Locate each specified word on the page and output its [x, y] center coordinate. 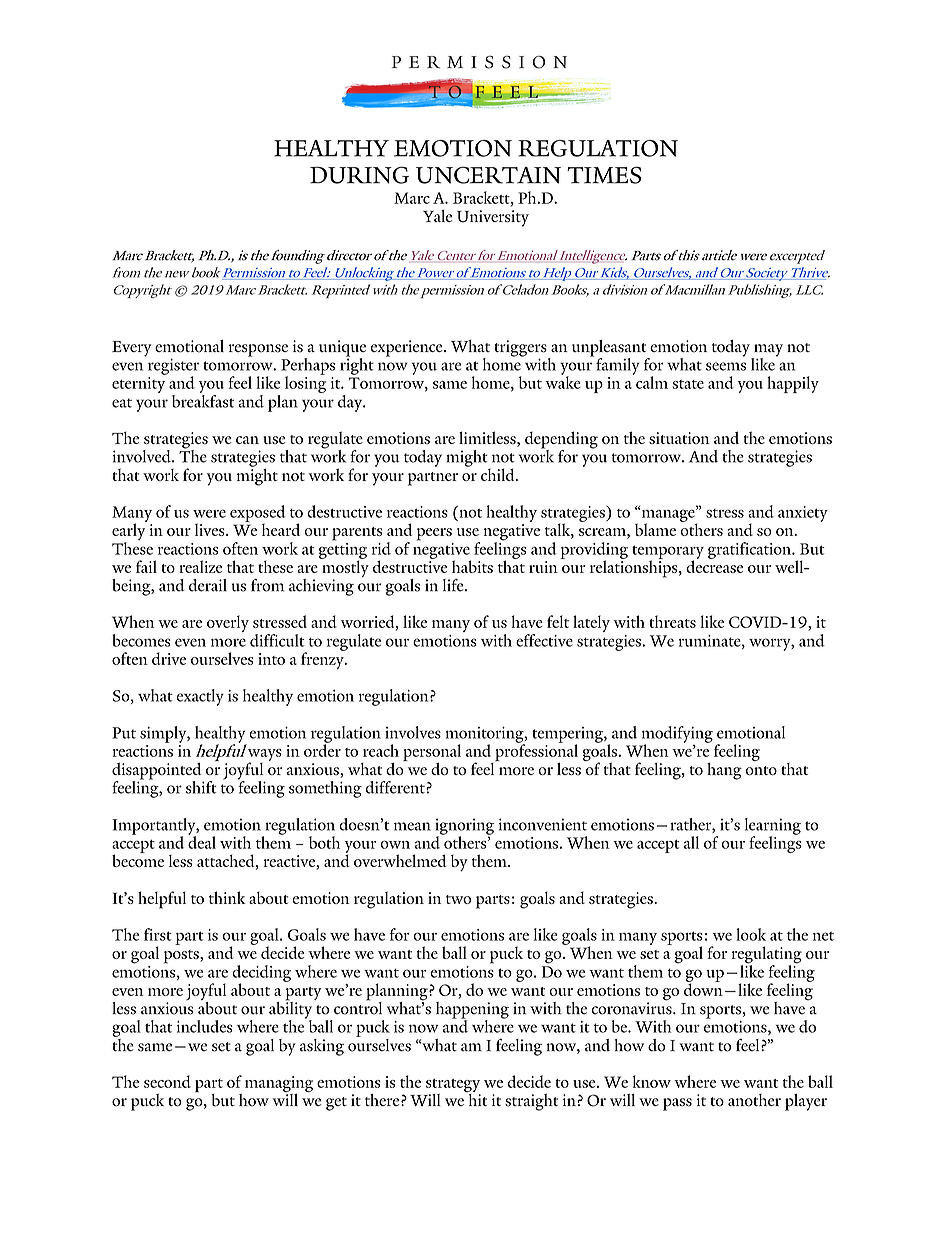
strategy [453, 1087]
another [754, 1100]
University [493, 218]
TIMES [604, 175]
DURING [359, 175]
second [167, 1081]
